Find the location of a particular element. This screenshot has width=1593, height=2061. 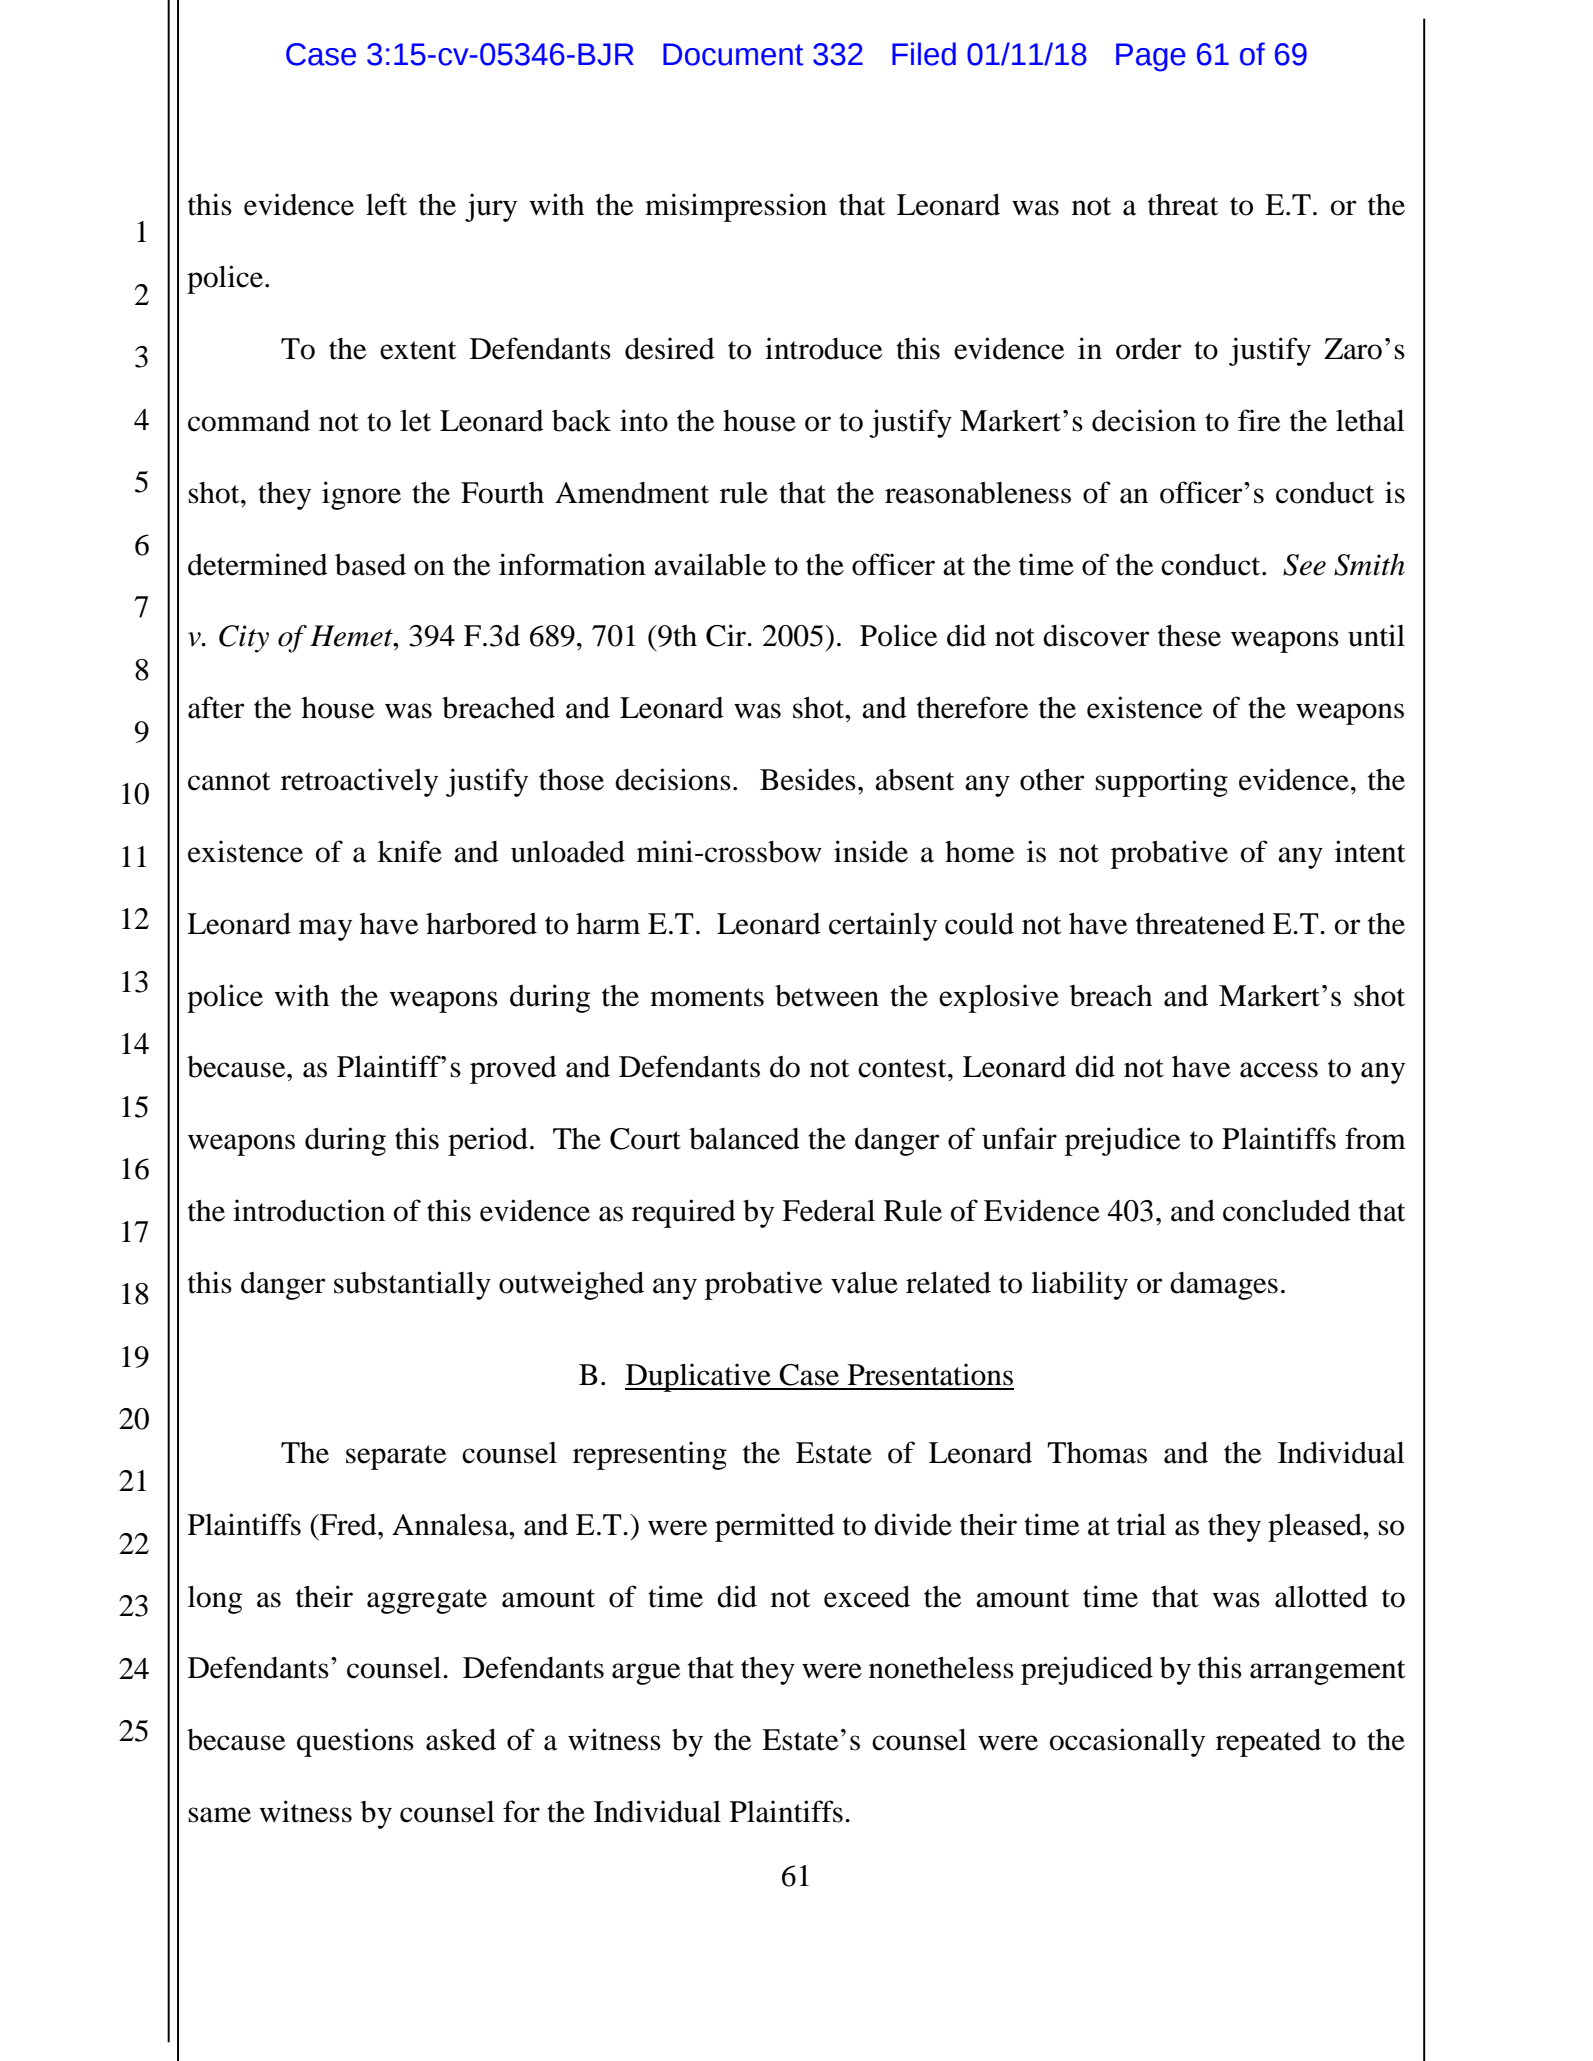

damages is located at coordinates (1224, 1286).
